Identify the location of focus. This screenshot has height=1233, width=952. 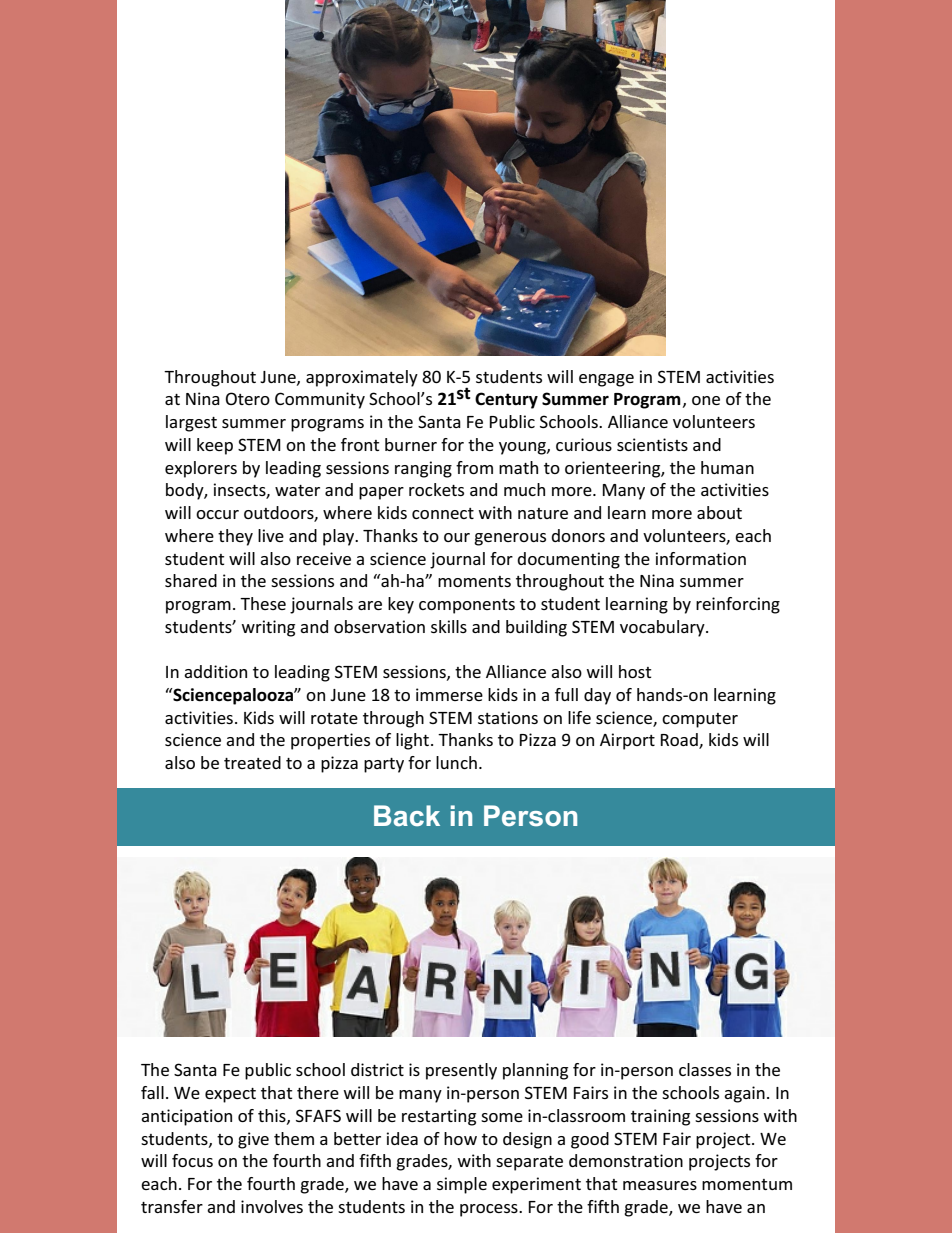
(192, 1160).
